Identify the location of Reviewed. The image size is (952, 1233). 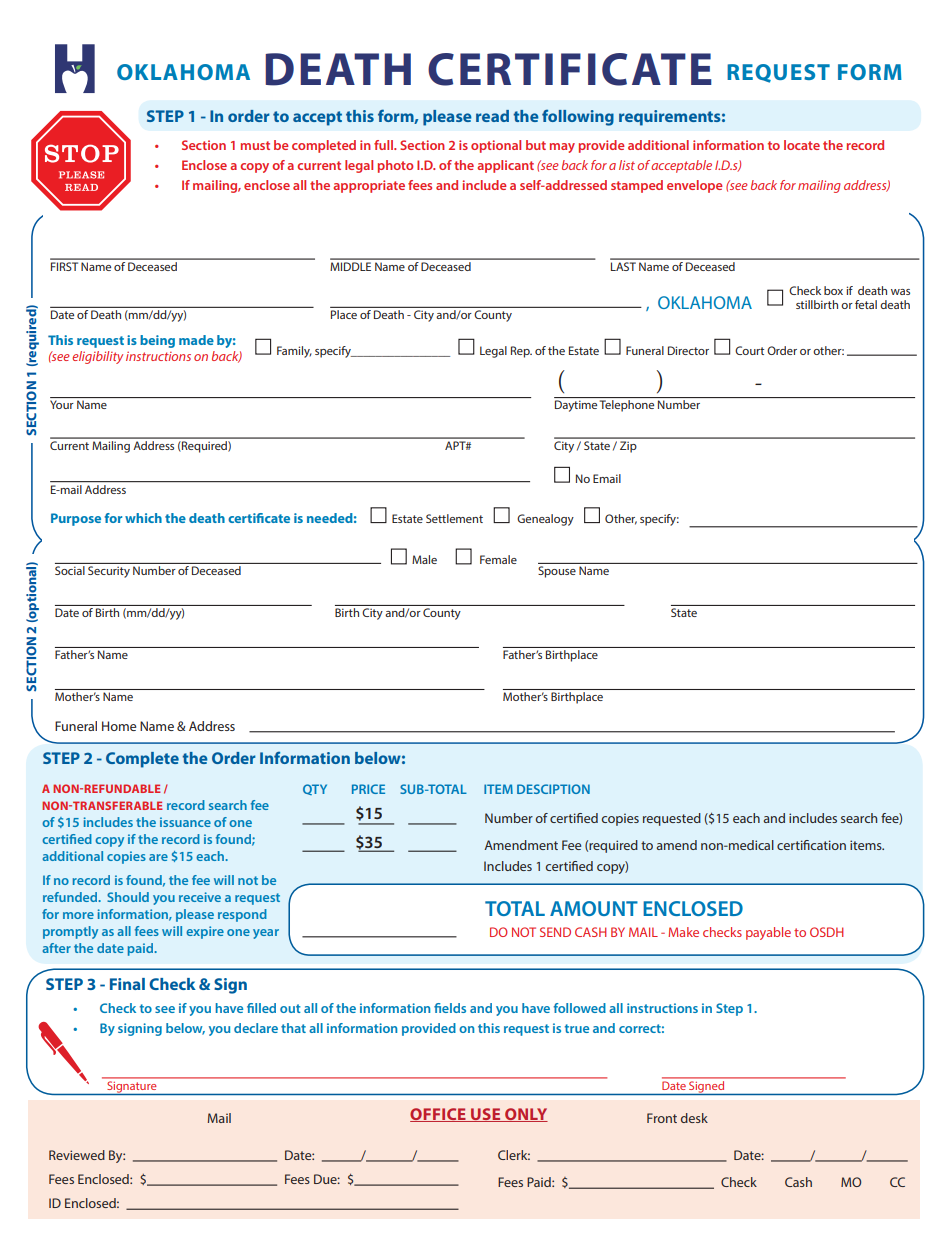
(77, 1155).
